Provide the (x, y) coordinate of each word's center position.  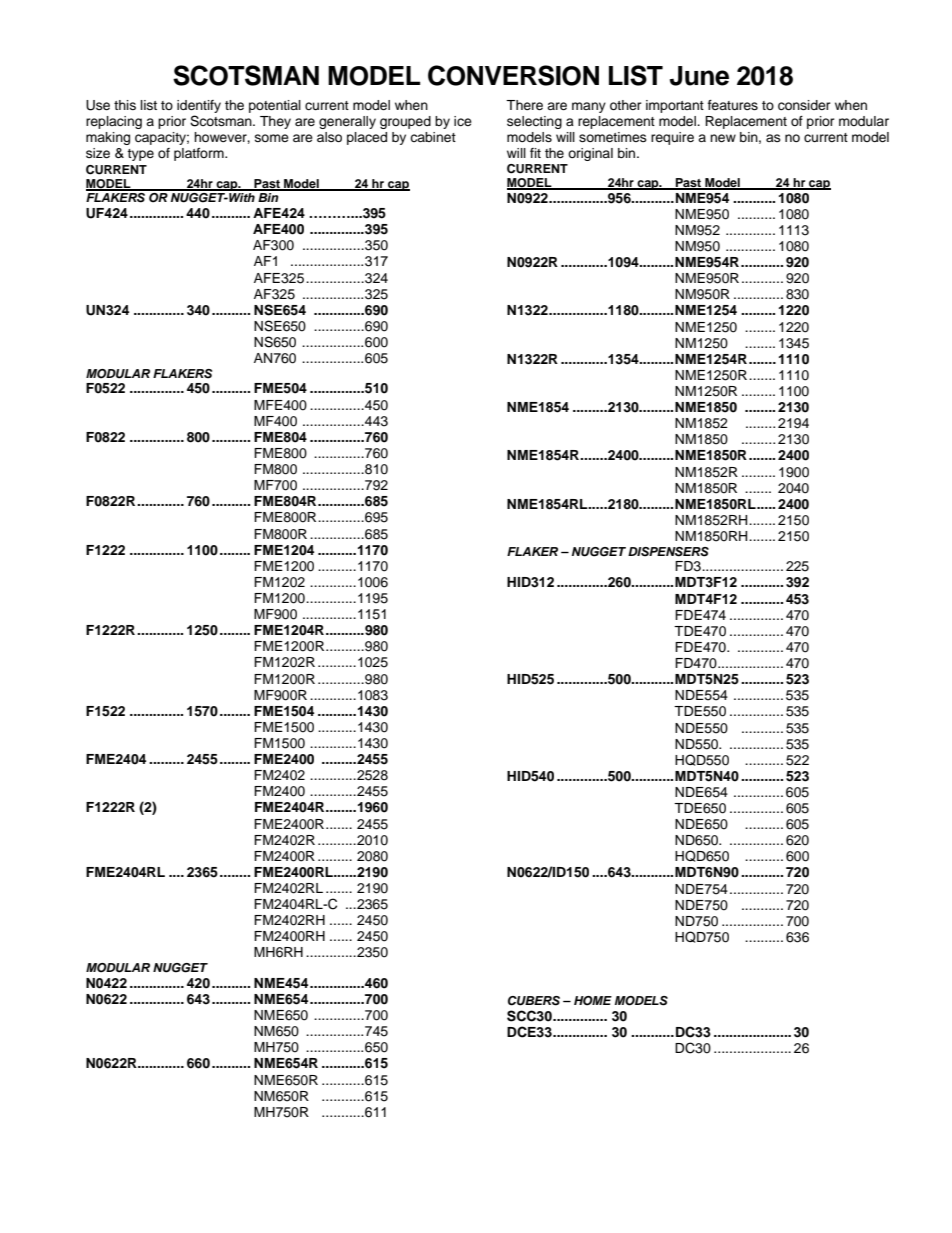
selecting (534, 122)
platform (200, 154)
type (140, 155)
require (672, 138)
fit (535, 153)
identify (199, 106)
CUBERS (534, 1001)
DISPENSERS (668, 552)
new (723, 138)
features (733, 105)
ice (463, 121)
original (590, 154)
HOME (593, 1001)
